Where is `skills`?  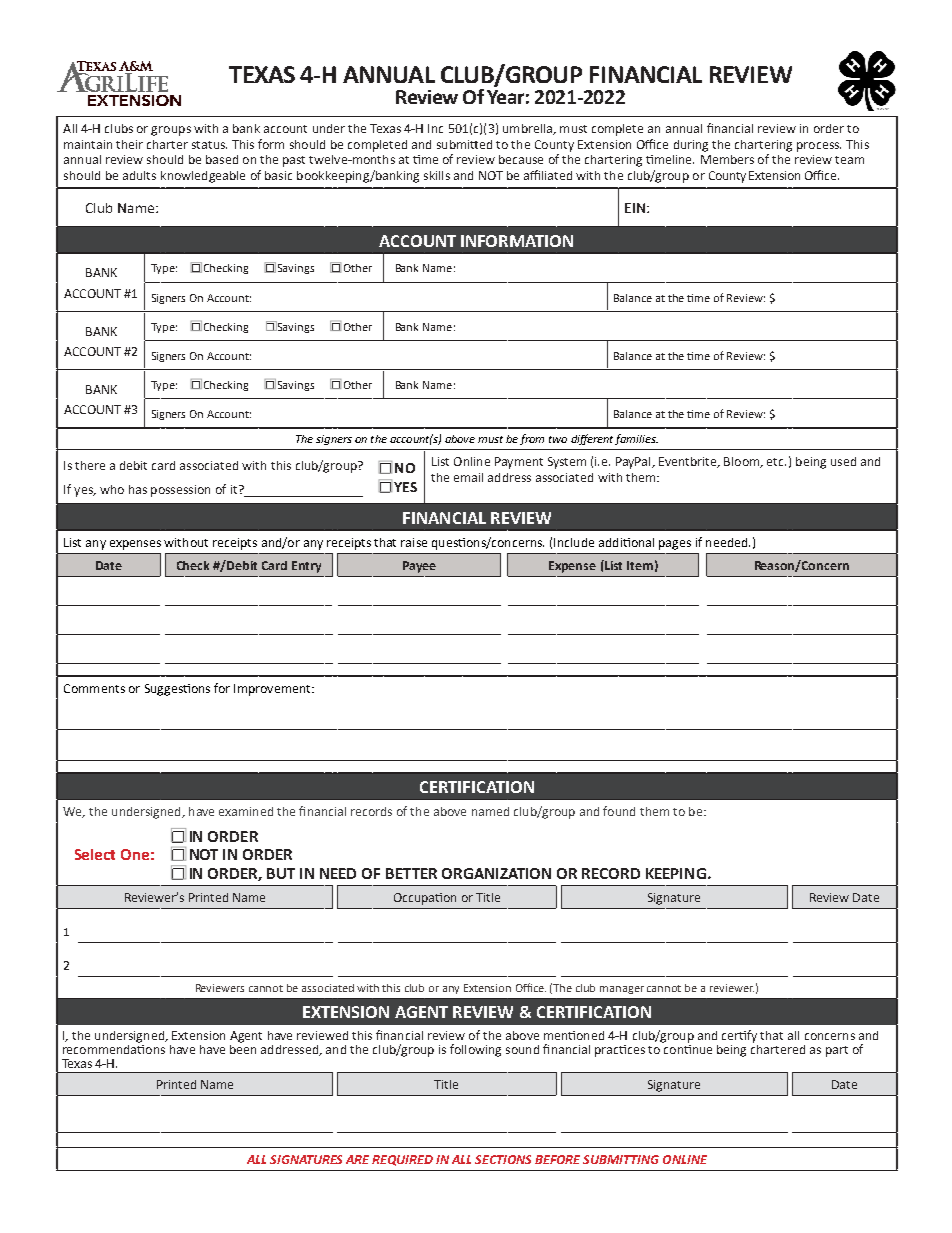 skills is located at coordinates (437, 175).
